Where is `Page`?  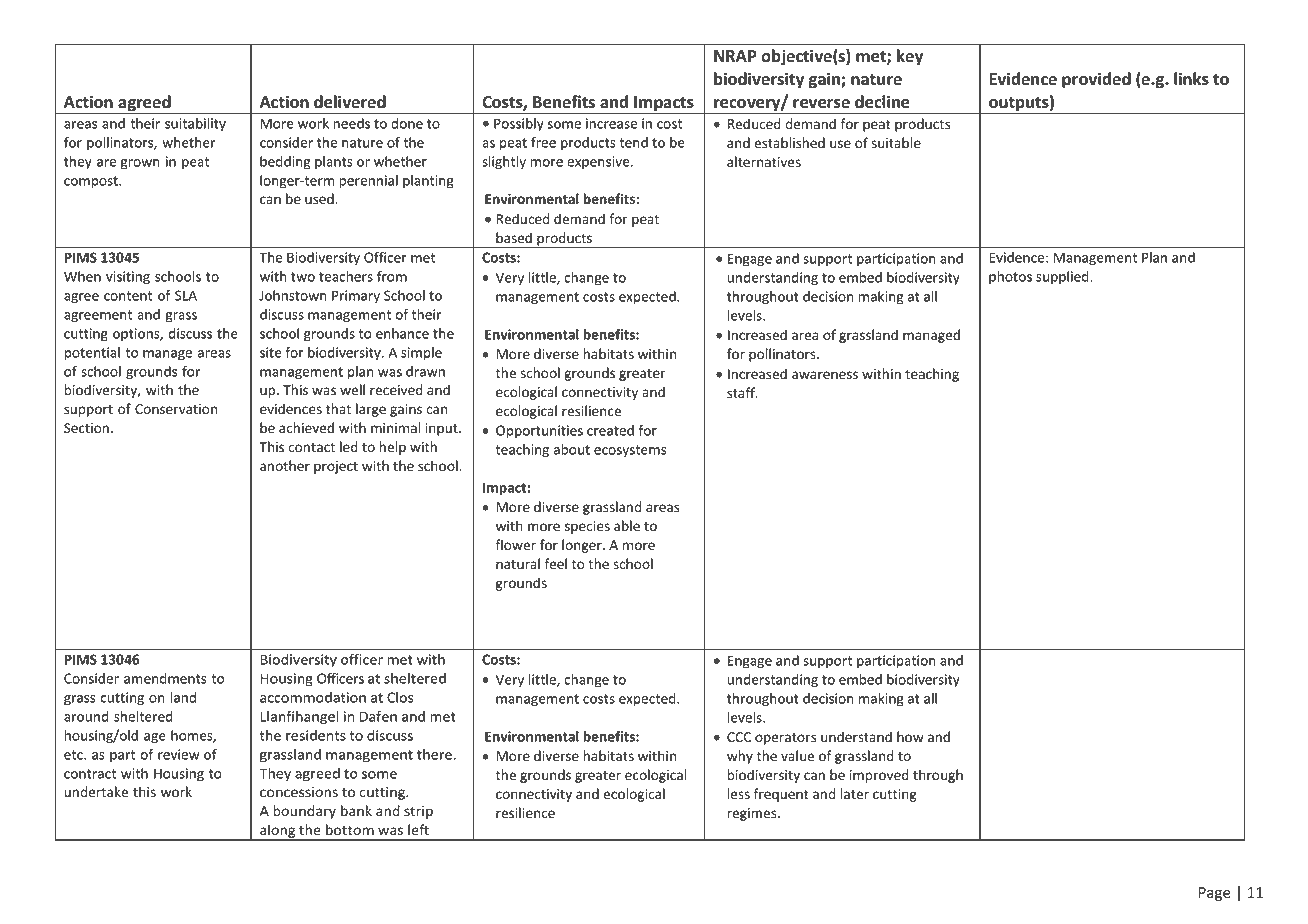
Page is located at coordinates (1214, 894).
